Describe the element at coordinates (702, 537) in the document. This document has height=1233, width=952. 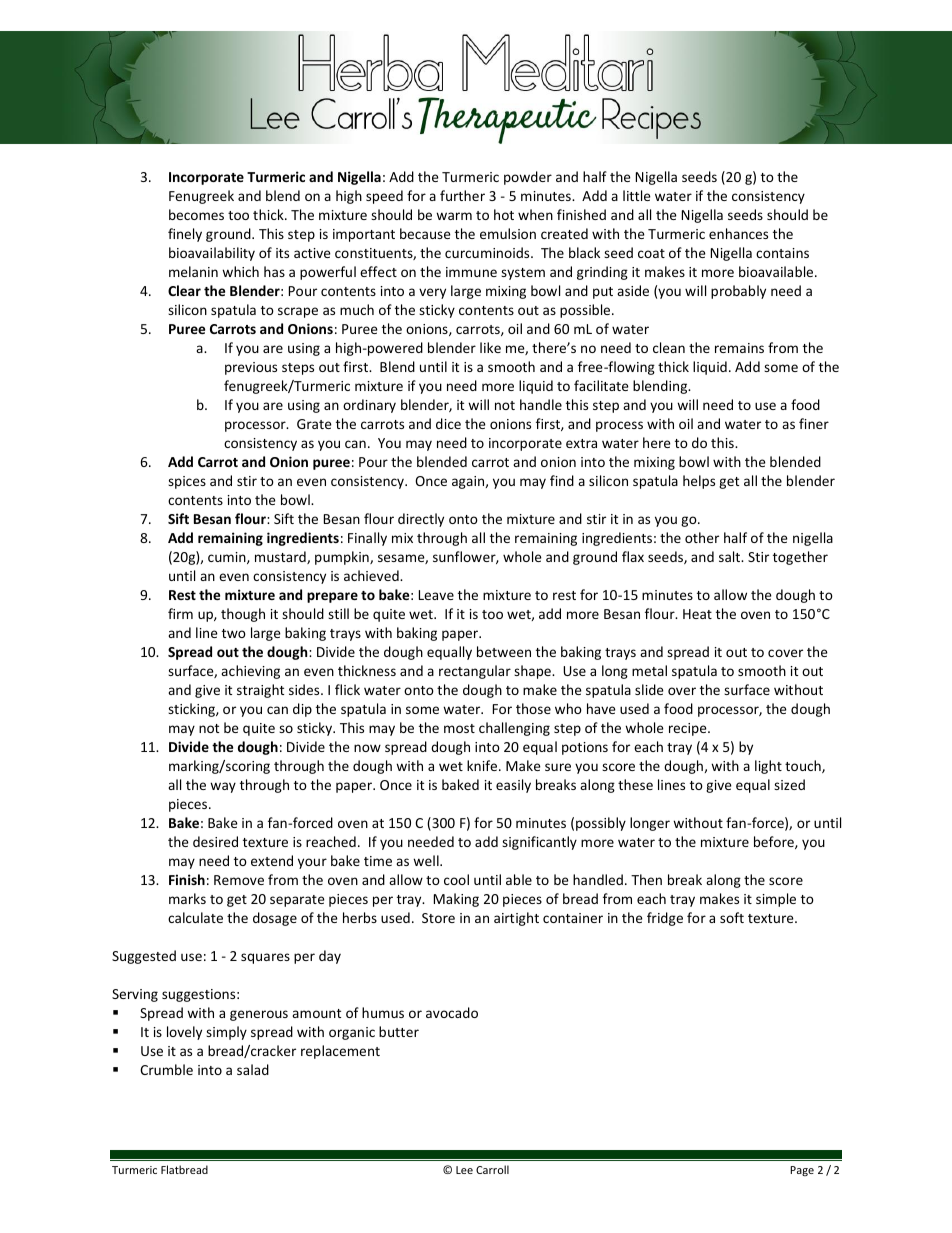
I see `other` at that location.
